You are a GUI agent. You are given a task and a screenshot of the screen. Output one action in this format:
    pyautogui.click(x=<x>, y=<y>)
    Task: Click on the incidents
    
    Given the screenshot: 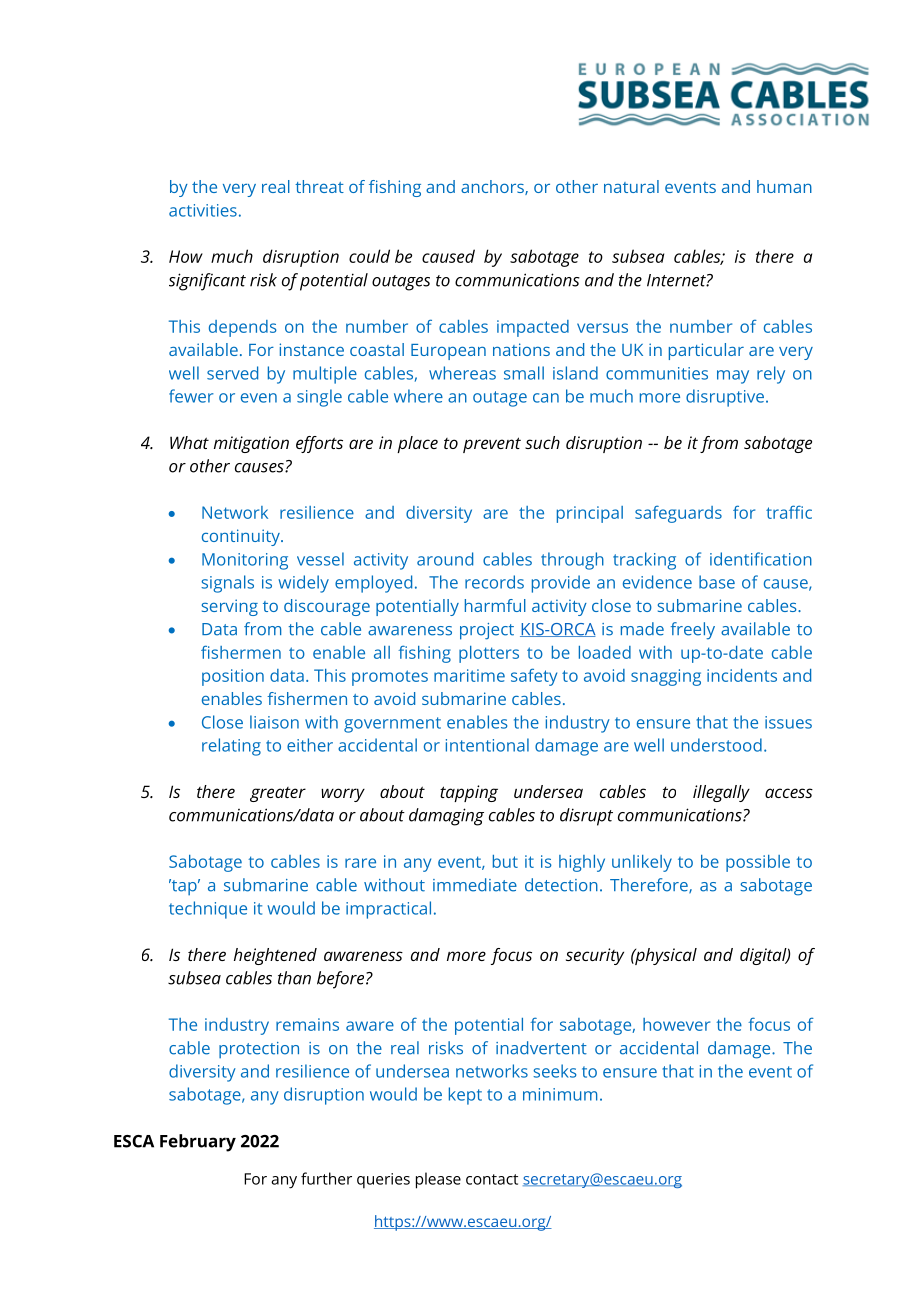 What is the action you would take?
    pyautogui.click(x=742, y=675)
